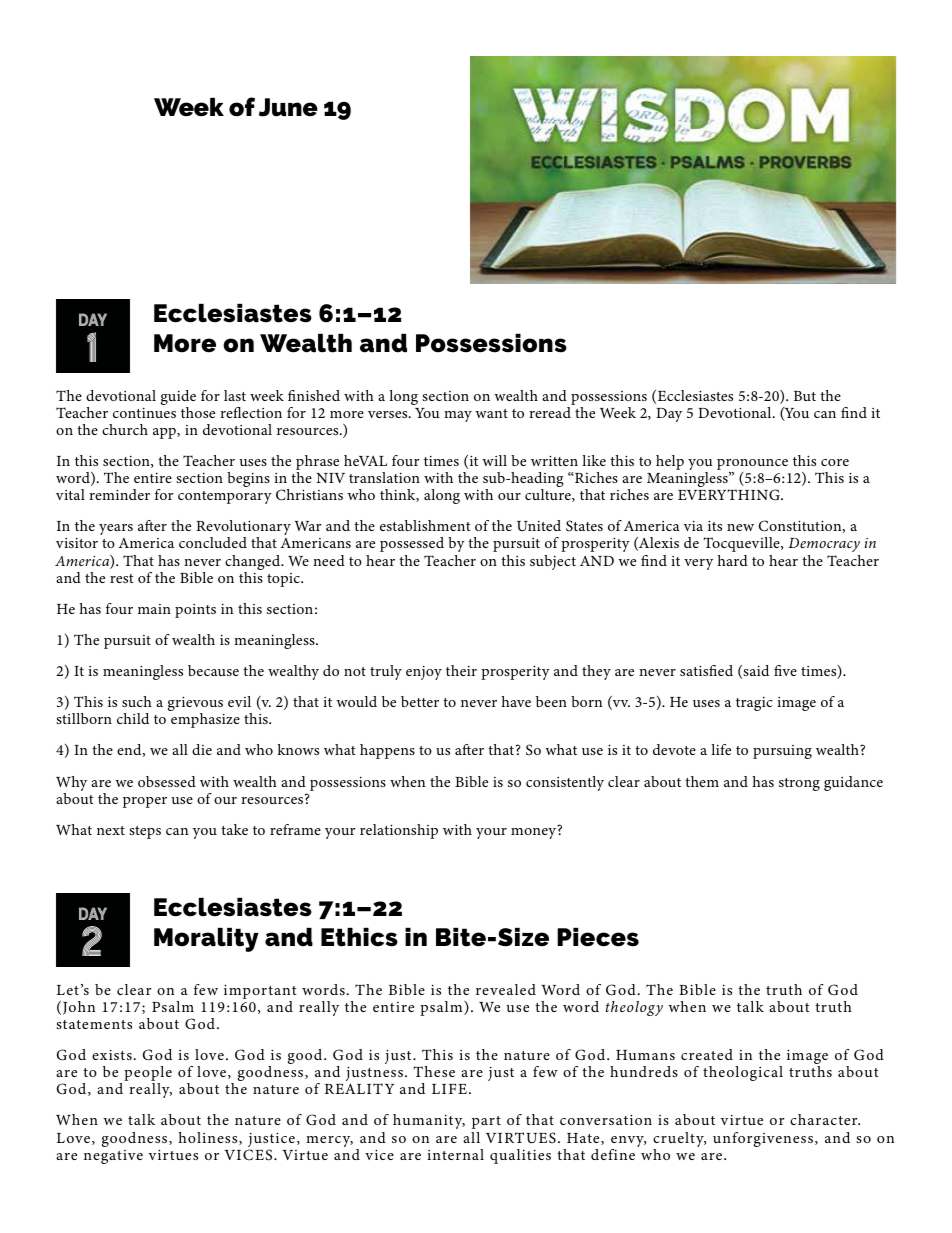 The image size is (952, 1233). What do you see at coordinates (785, 670) in the image?
I see `five` at bounding box center [785, 670].
